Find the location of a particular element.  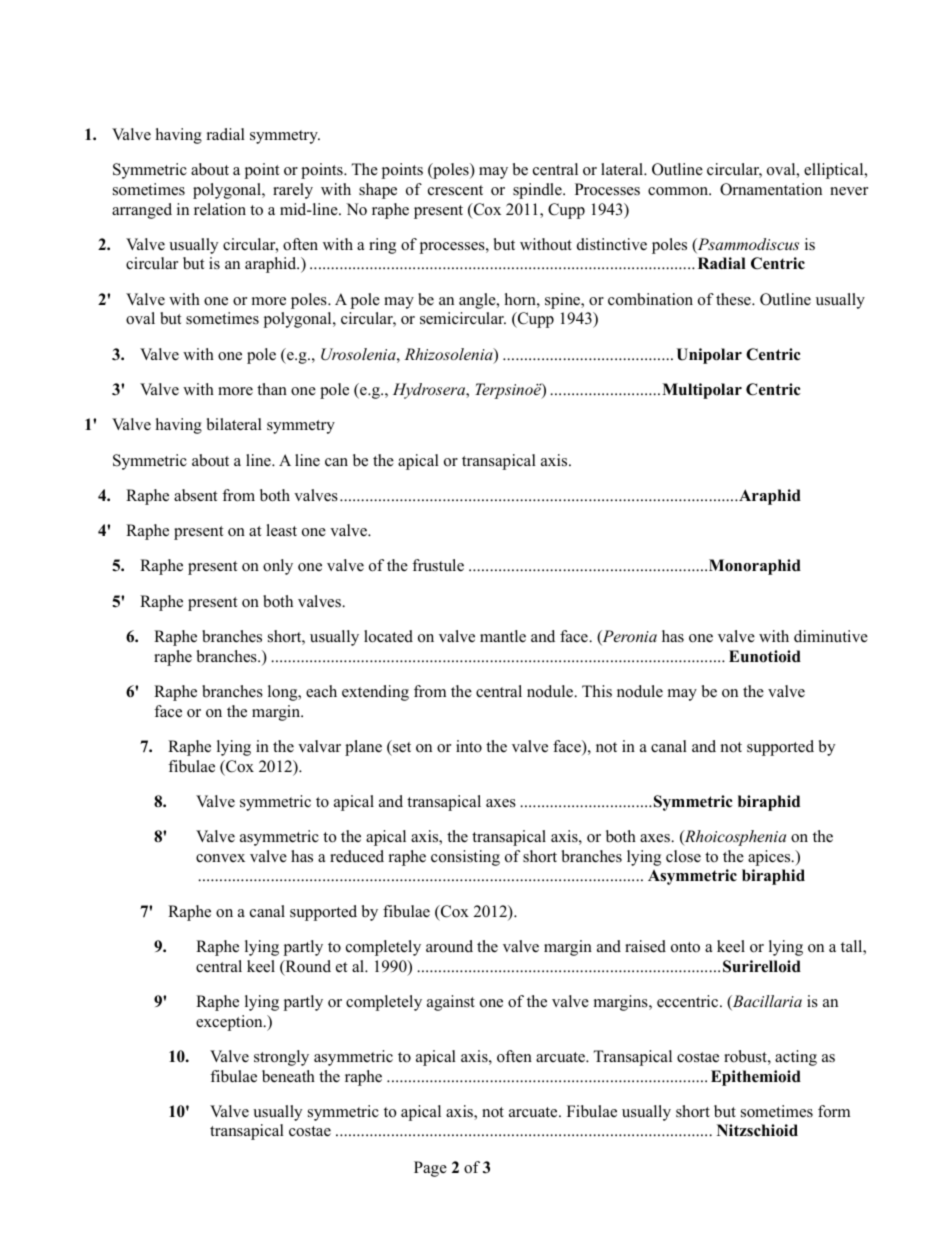

Page is located at coordinates (430, 1169).
